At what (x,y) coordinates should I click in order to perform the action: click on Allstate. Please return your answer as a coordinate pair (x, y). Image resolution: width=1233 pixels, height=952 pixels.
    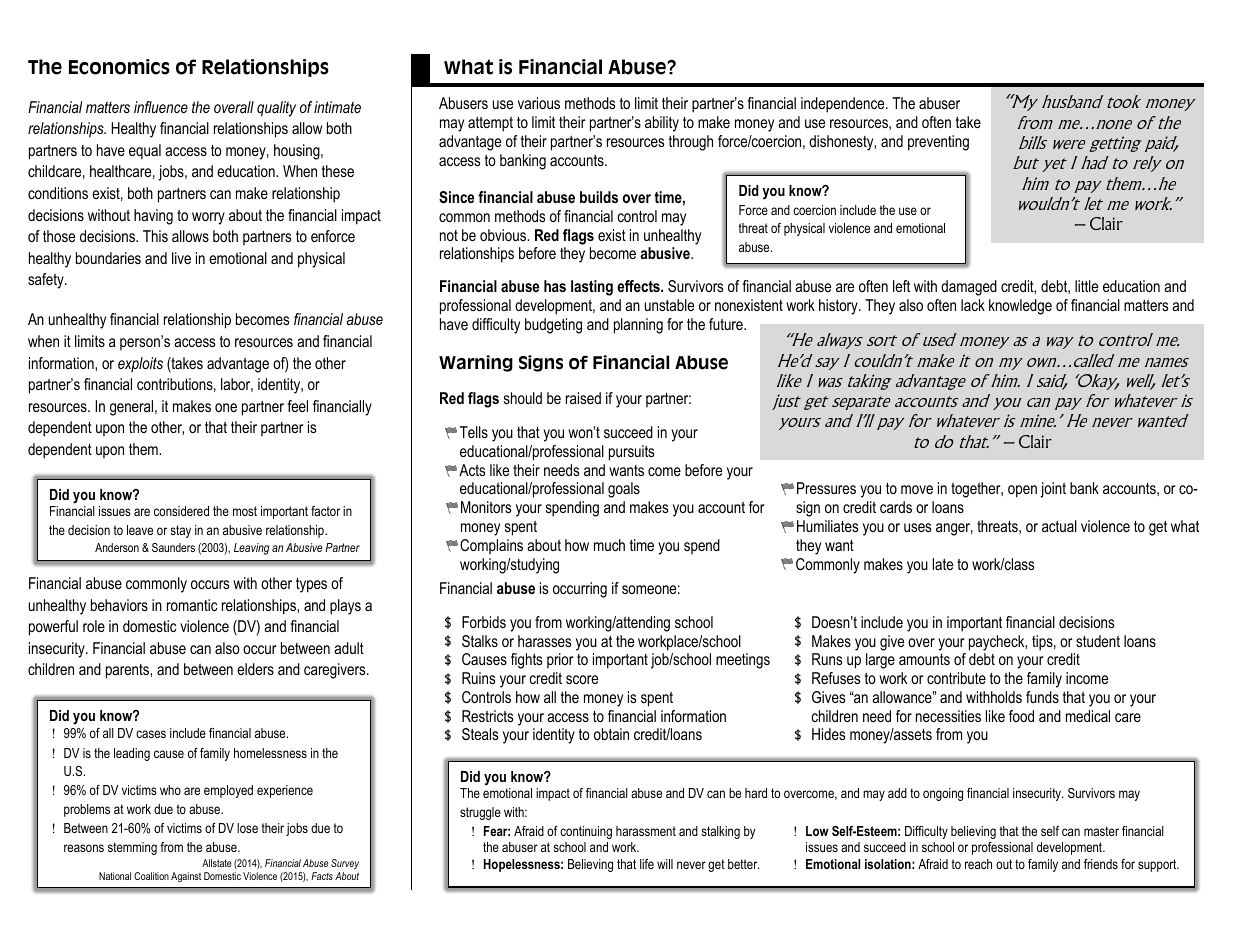
    Looking at the image, I should click on (217, 863).
